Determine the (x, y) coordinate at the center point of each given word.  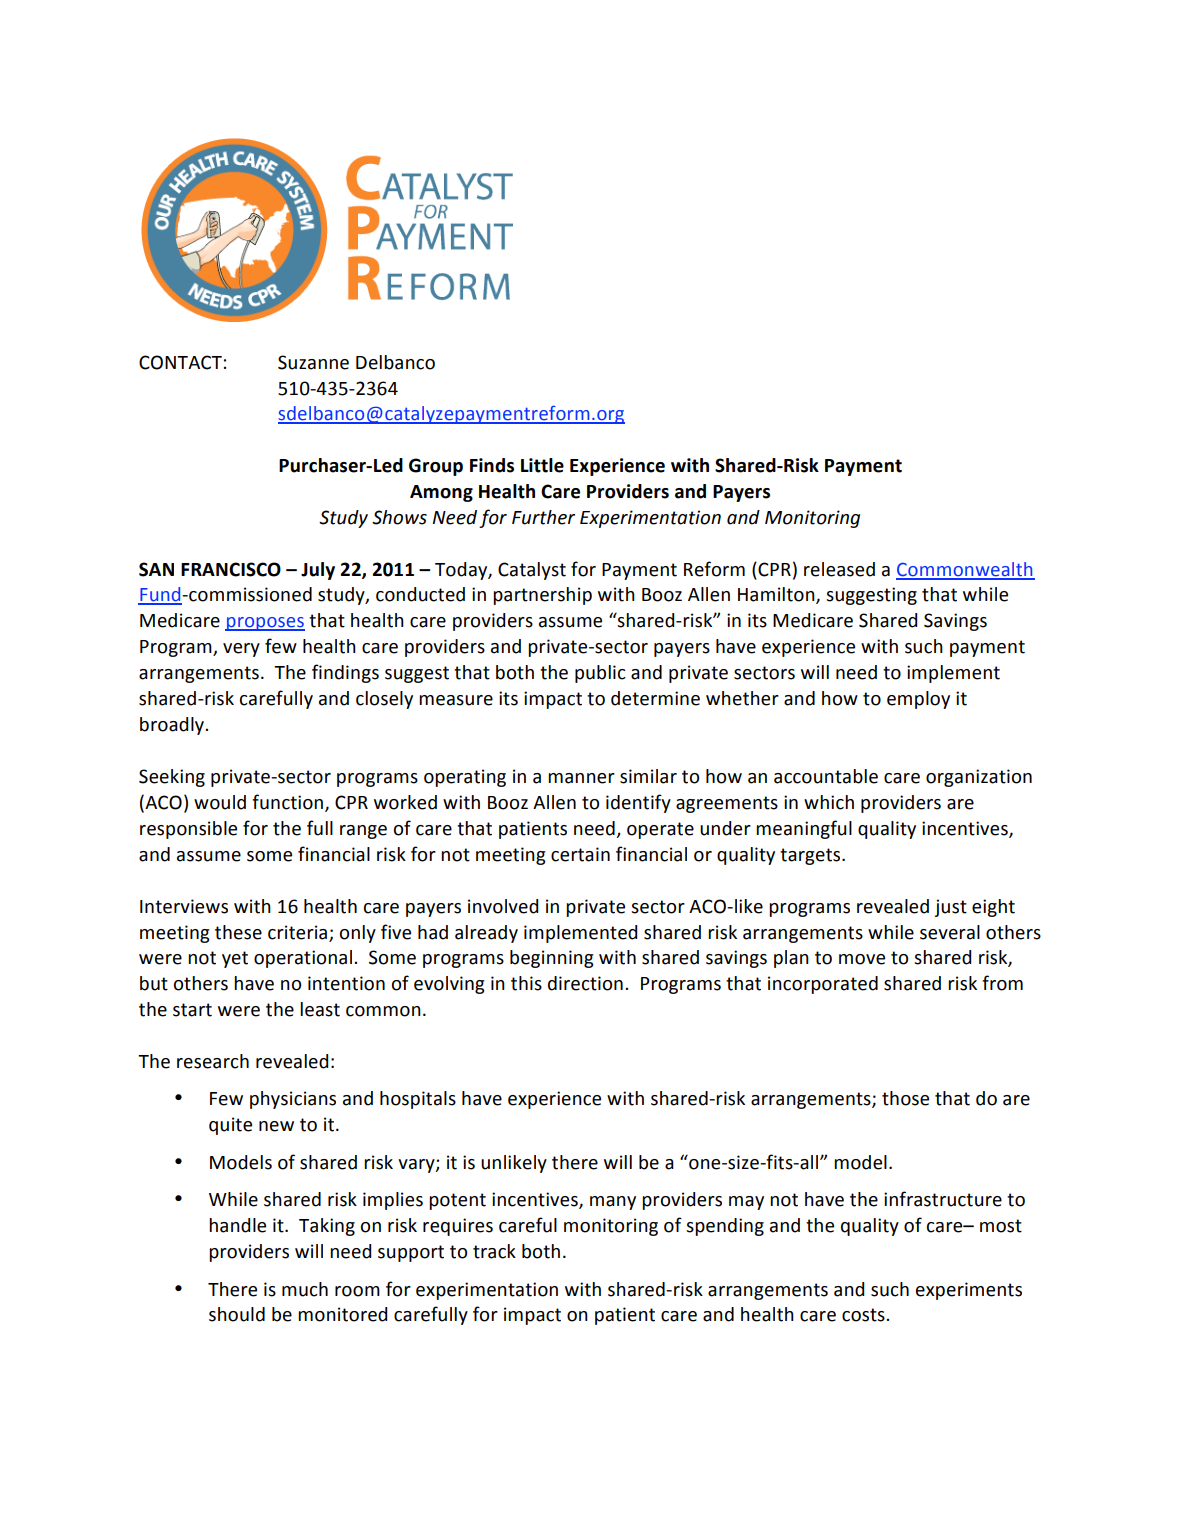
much (305, 1289)
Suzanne (313, 362)
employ (918, 700)
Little (542, 465)
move (862, 959)
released (839, 569)
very (241, 650)
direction (585, 983)
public (600, 674)
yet (235, 959)
